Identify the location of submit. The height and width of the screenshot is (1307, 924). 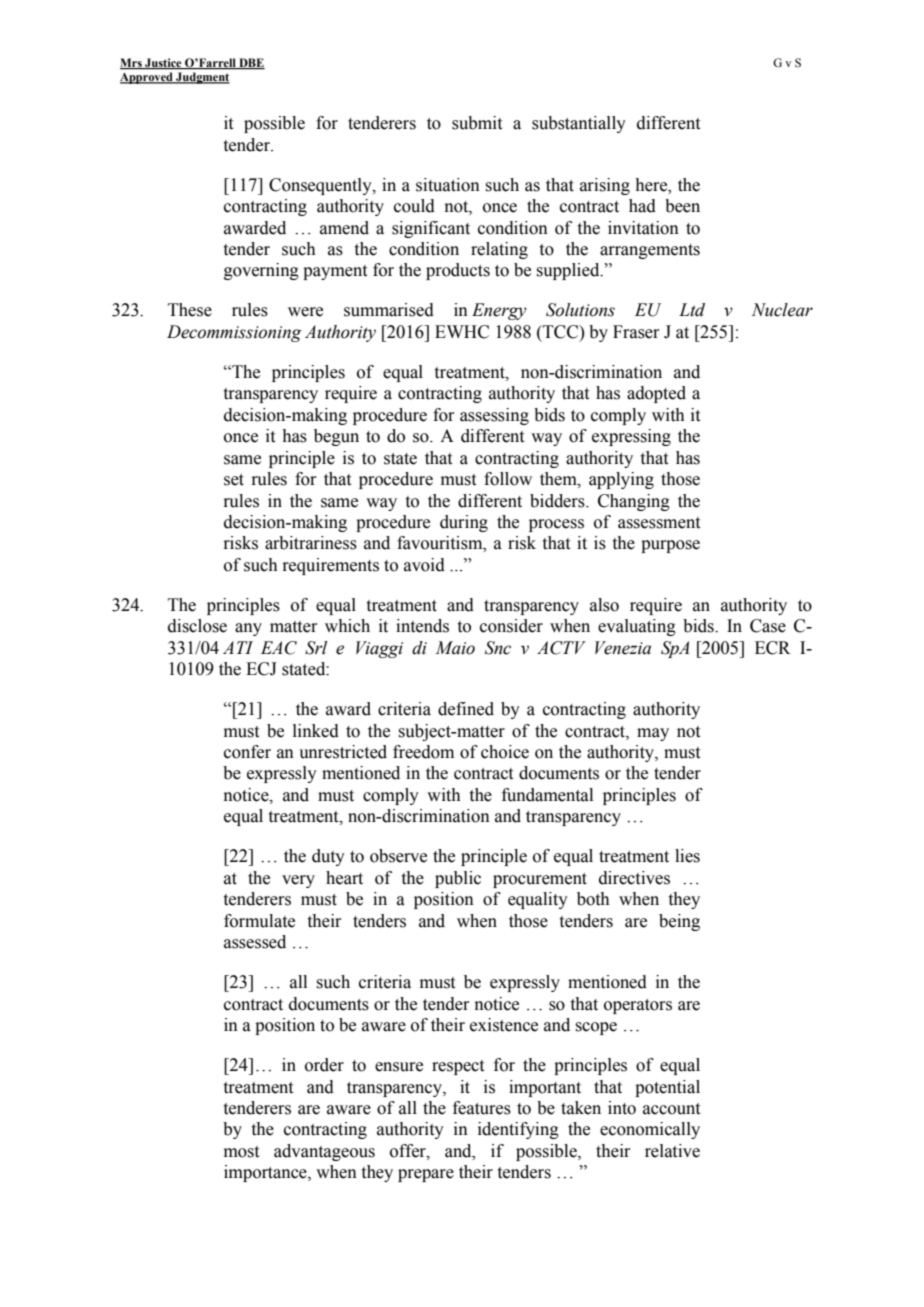
(477, 123).
